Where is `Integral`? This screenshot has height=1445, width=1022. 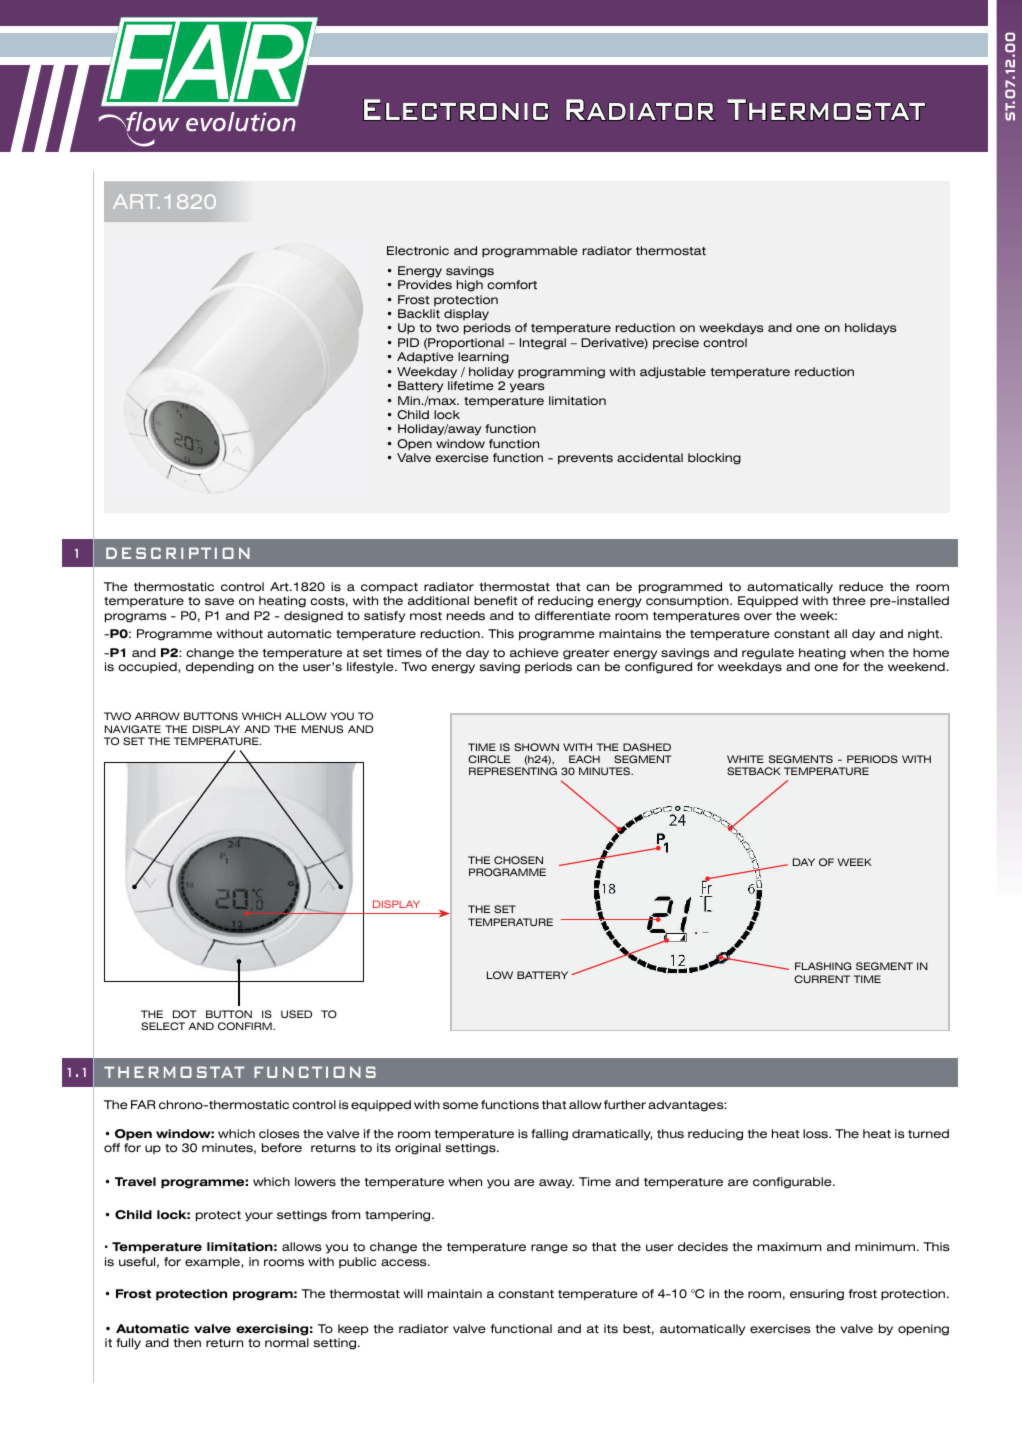 Integral is located at coordinates (543, 344).
